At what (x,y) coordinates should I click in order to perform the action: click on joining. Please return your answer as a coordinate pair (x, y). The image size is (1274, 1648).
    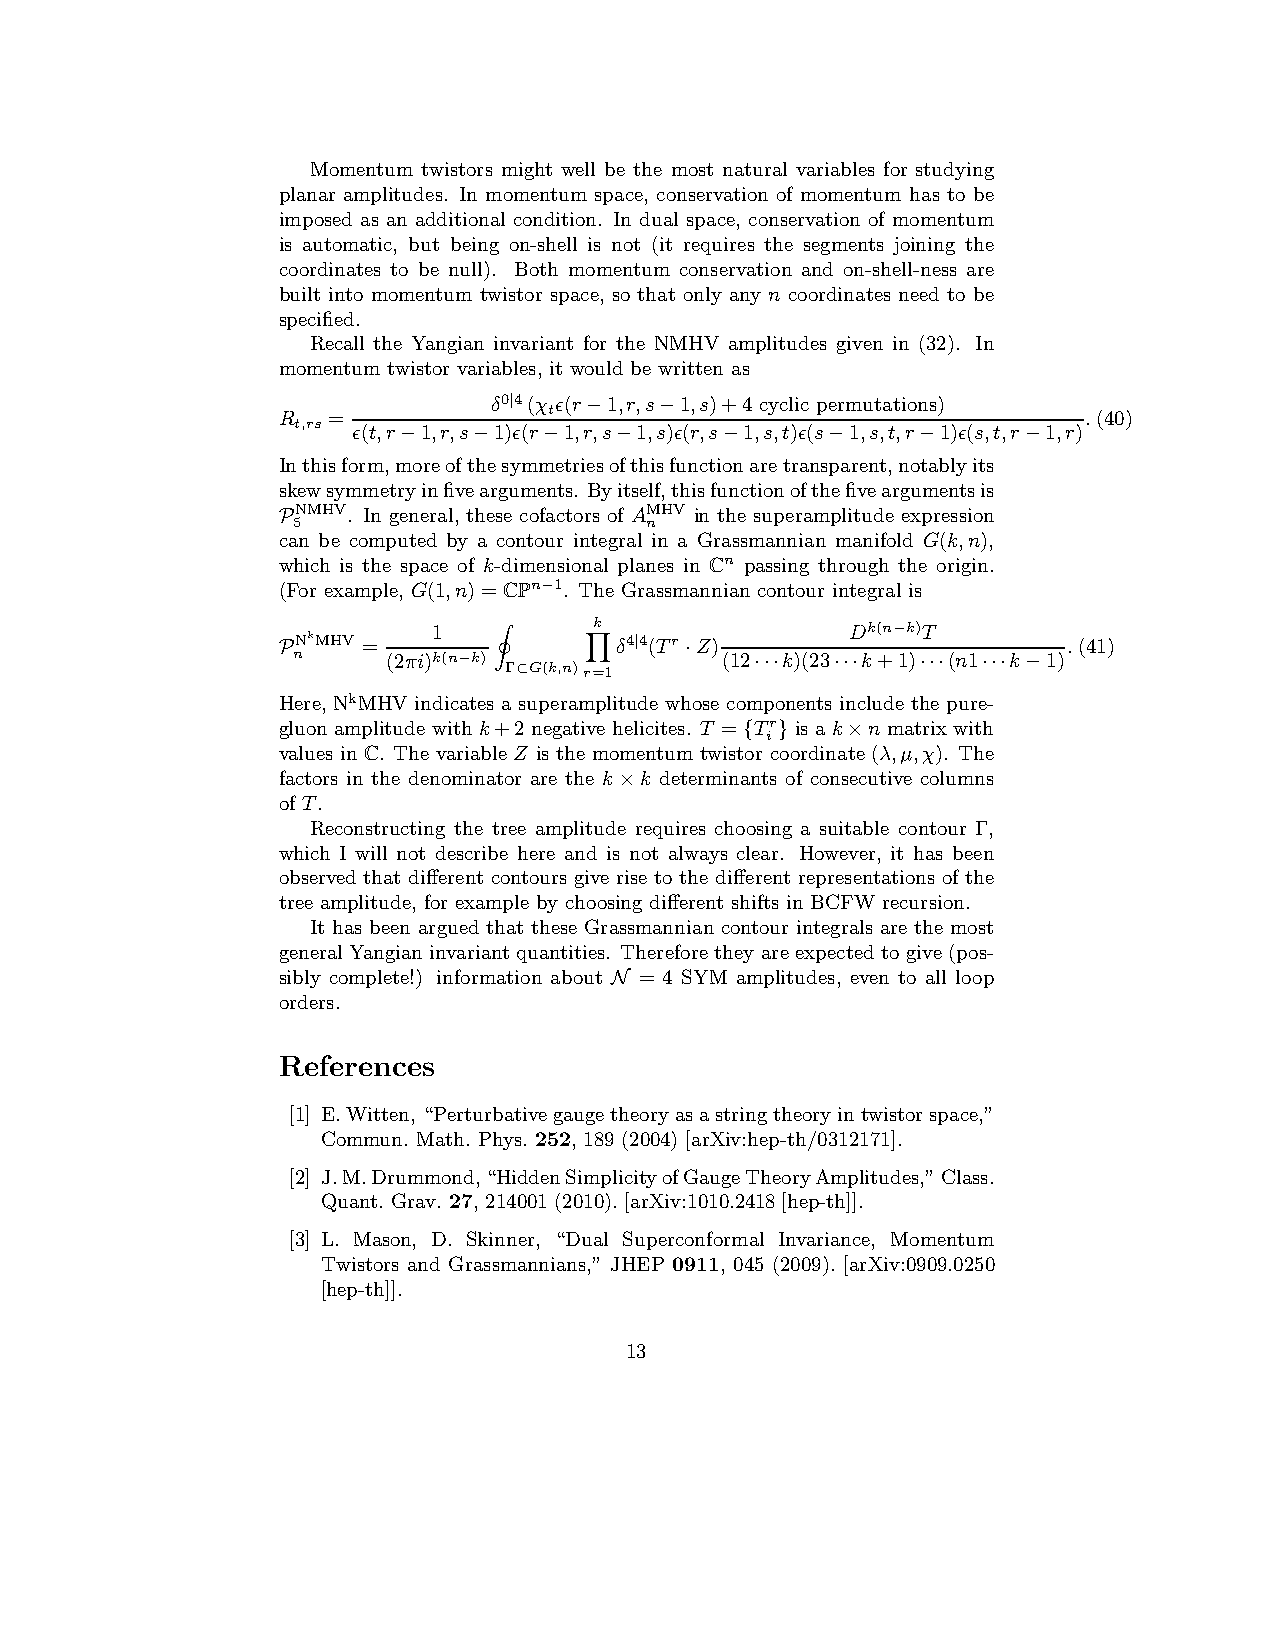
    Looking at the image, I should click on (924, 246).
